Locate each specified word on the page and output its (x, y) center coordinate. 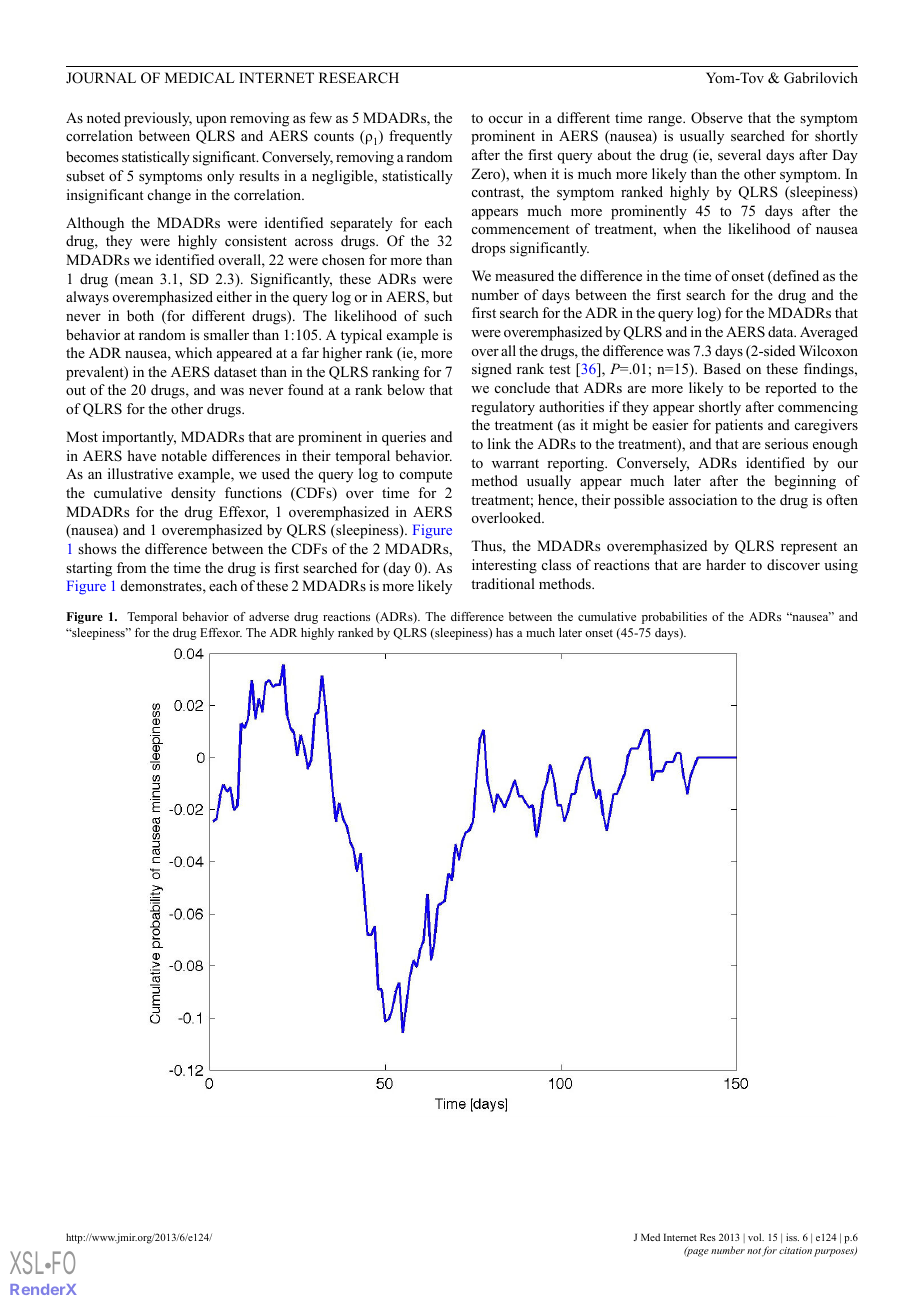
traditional (503, 583)
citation (795, 1250)
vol (756, 1237)
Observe (717, 118)
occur (506, 119)
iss (792, 1237)
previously (158, 119)
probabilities (674, 618)
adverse (269, 616)
